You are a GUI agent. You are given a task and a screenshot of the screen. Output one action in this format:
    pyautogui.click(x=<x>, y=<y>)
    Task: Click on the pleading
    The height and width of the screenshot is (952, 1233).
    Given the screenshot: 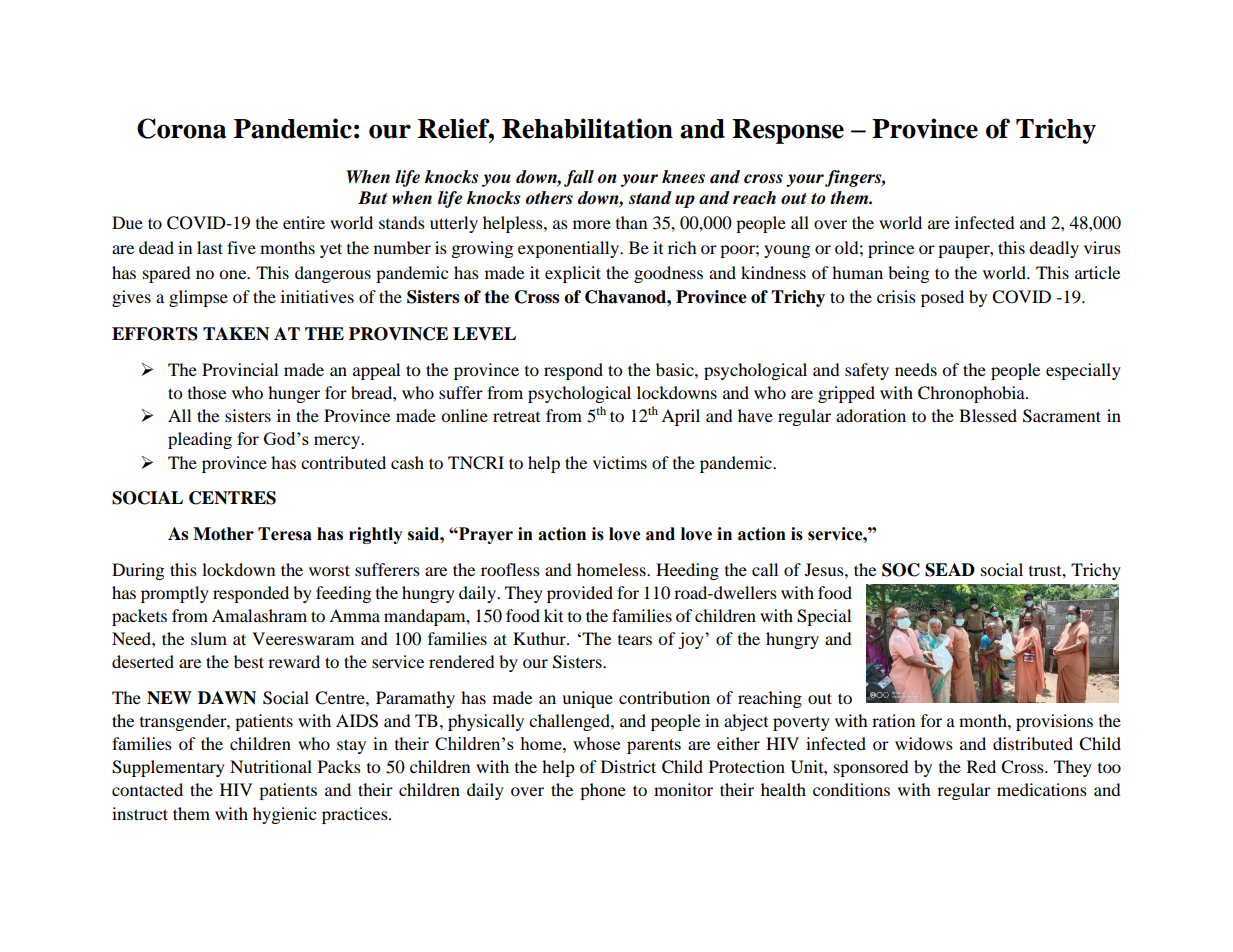 What is the action you would take?
    pyautogui.click(x=200, y=440)
